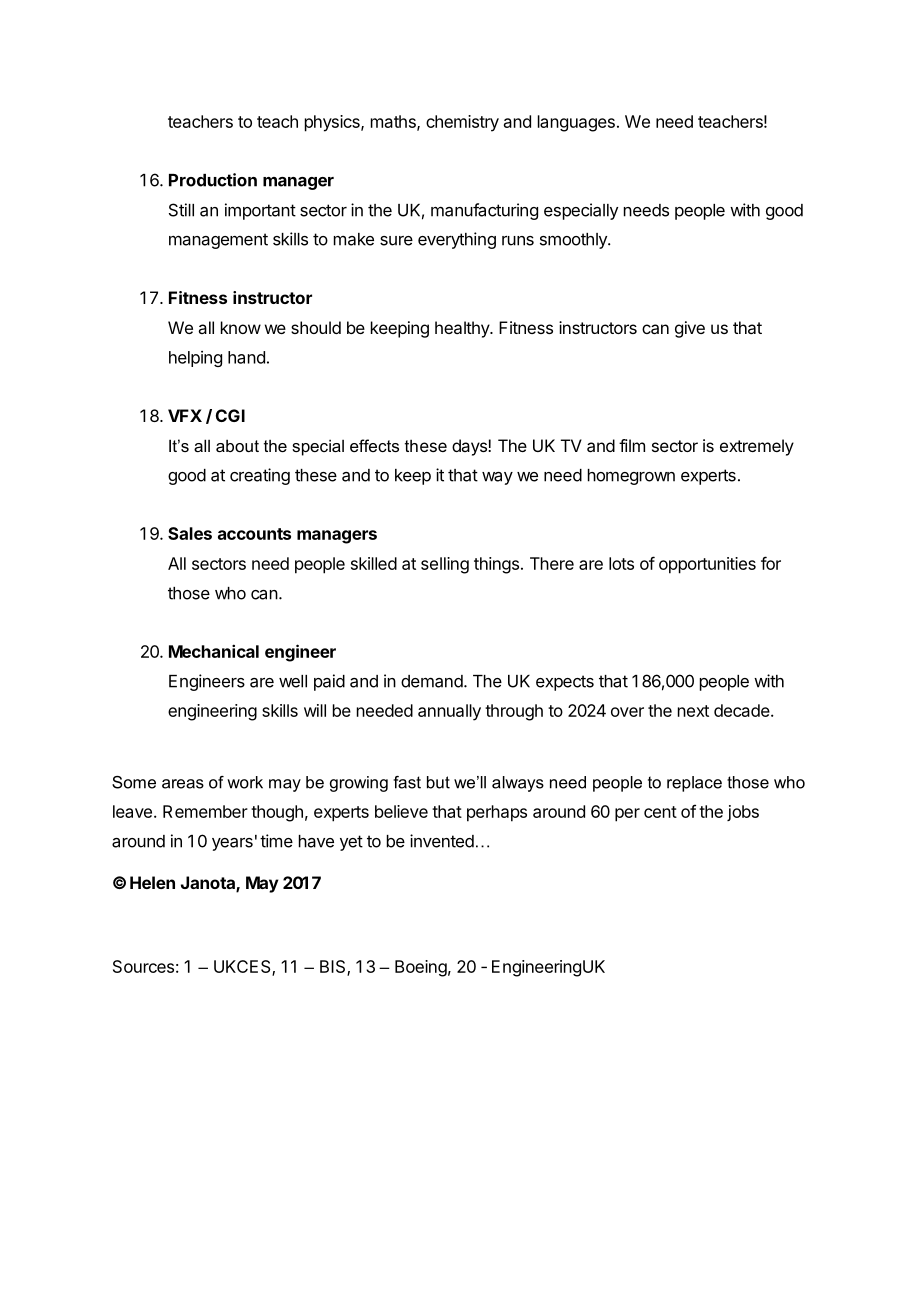 This screenshot has width=924, height=1307. What do you see at coordinates (237, 445) in the screenshot?
I see `about` at bounding box center [237, 445].
